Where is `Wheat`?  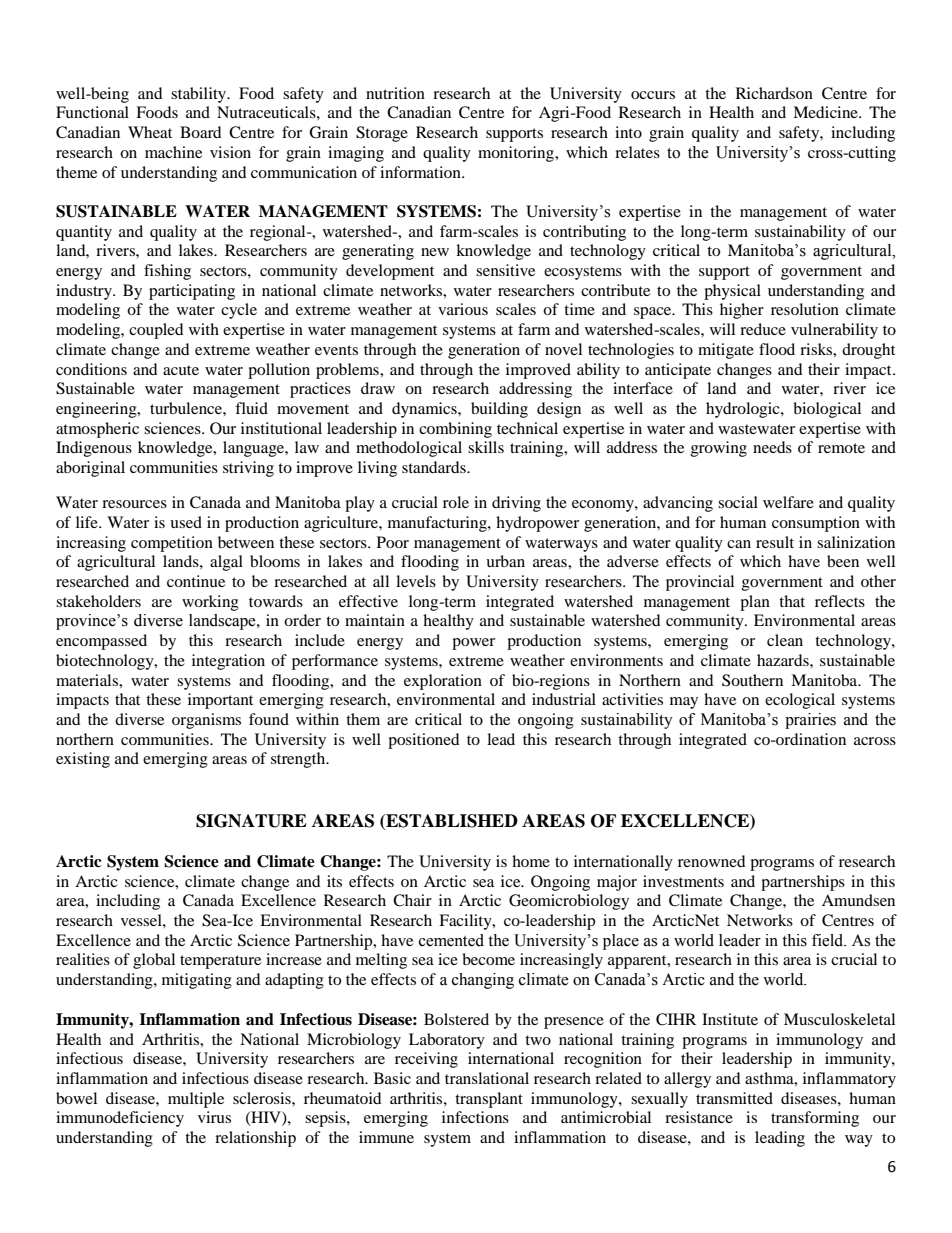
Wheat is located at coordinates (150, 132).
